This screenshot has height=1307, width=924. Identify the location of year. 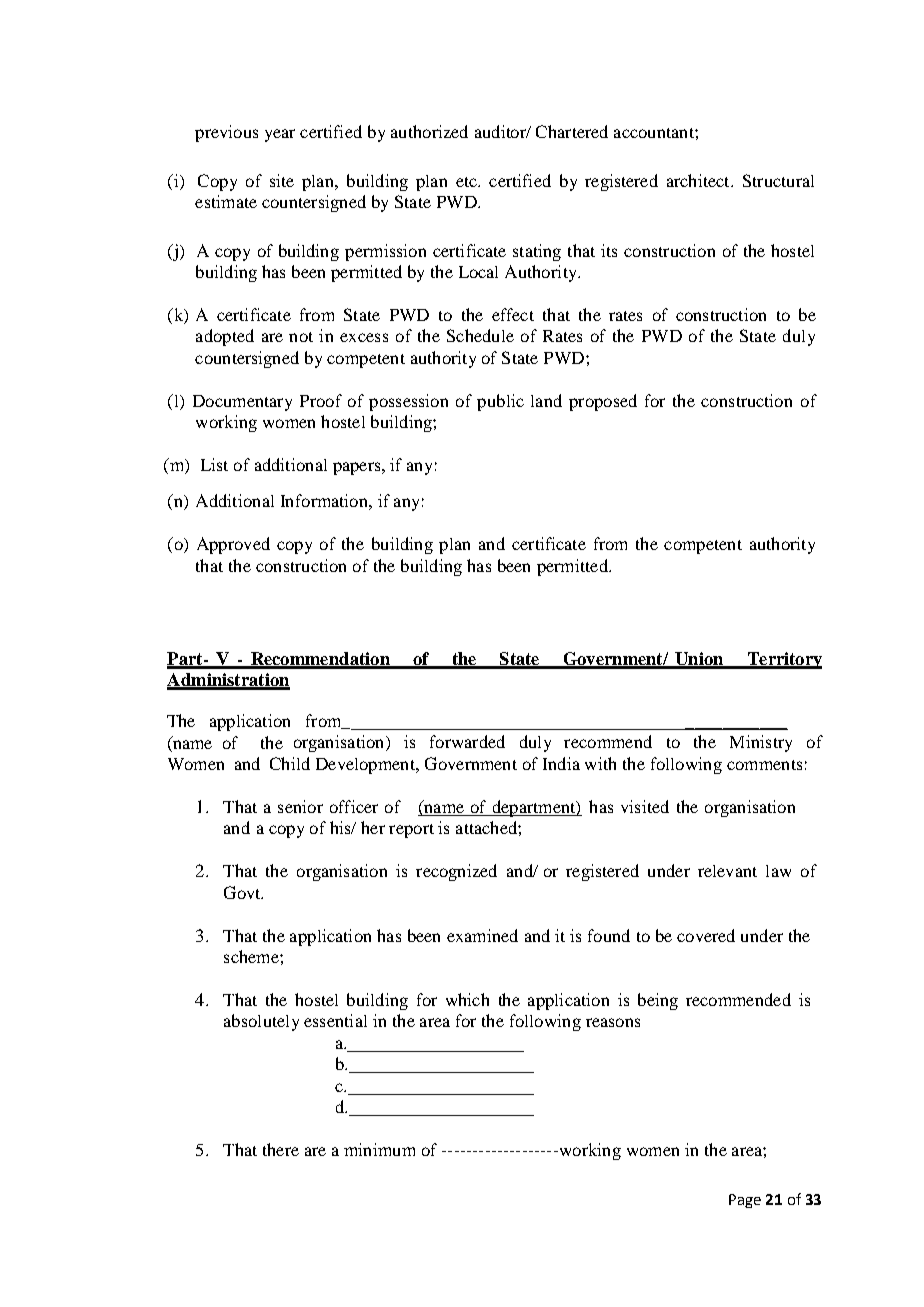
(280, 135).
